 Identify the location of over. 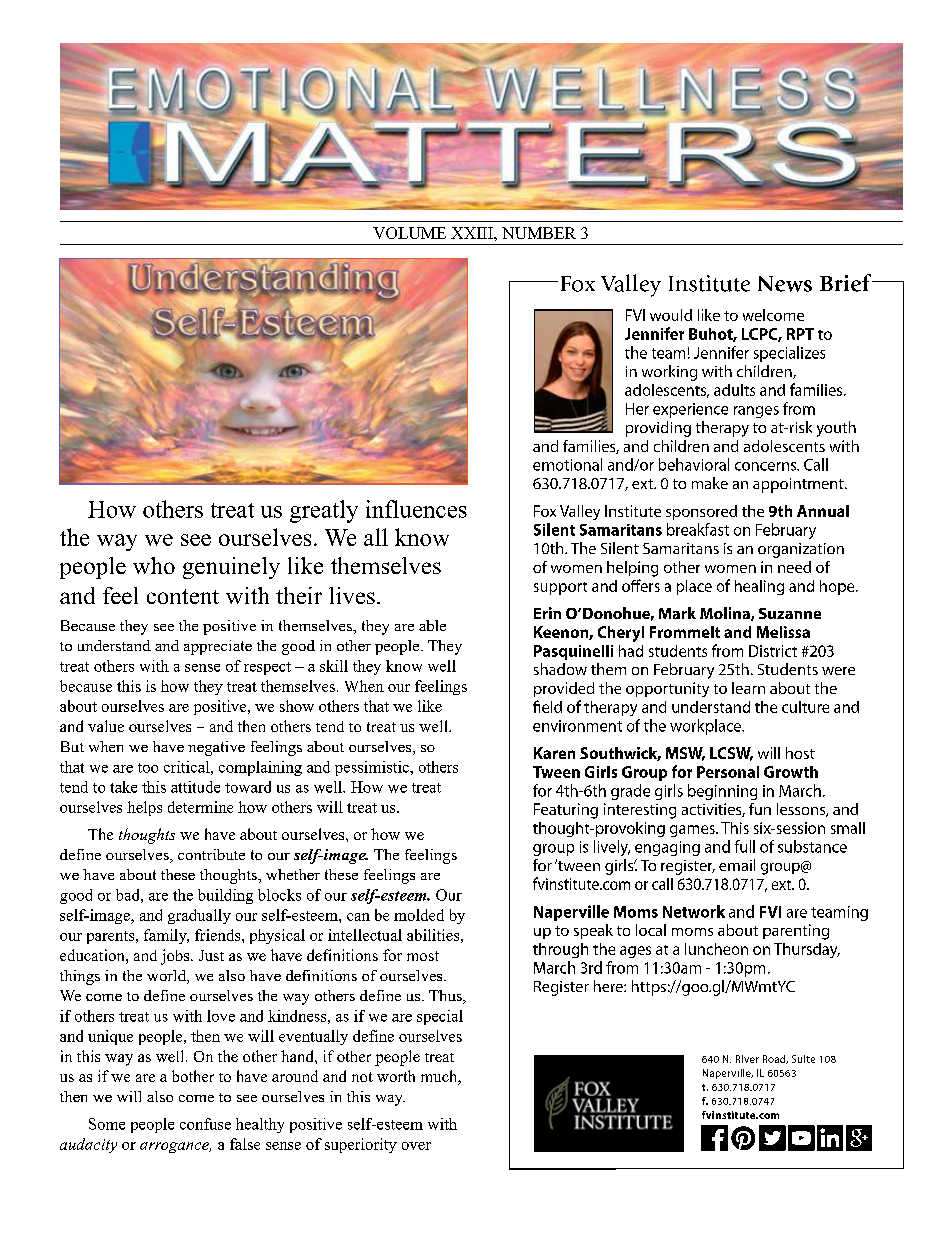
(416, 1146).
